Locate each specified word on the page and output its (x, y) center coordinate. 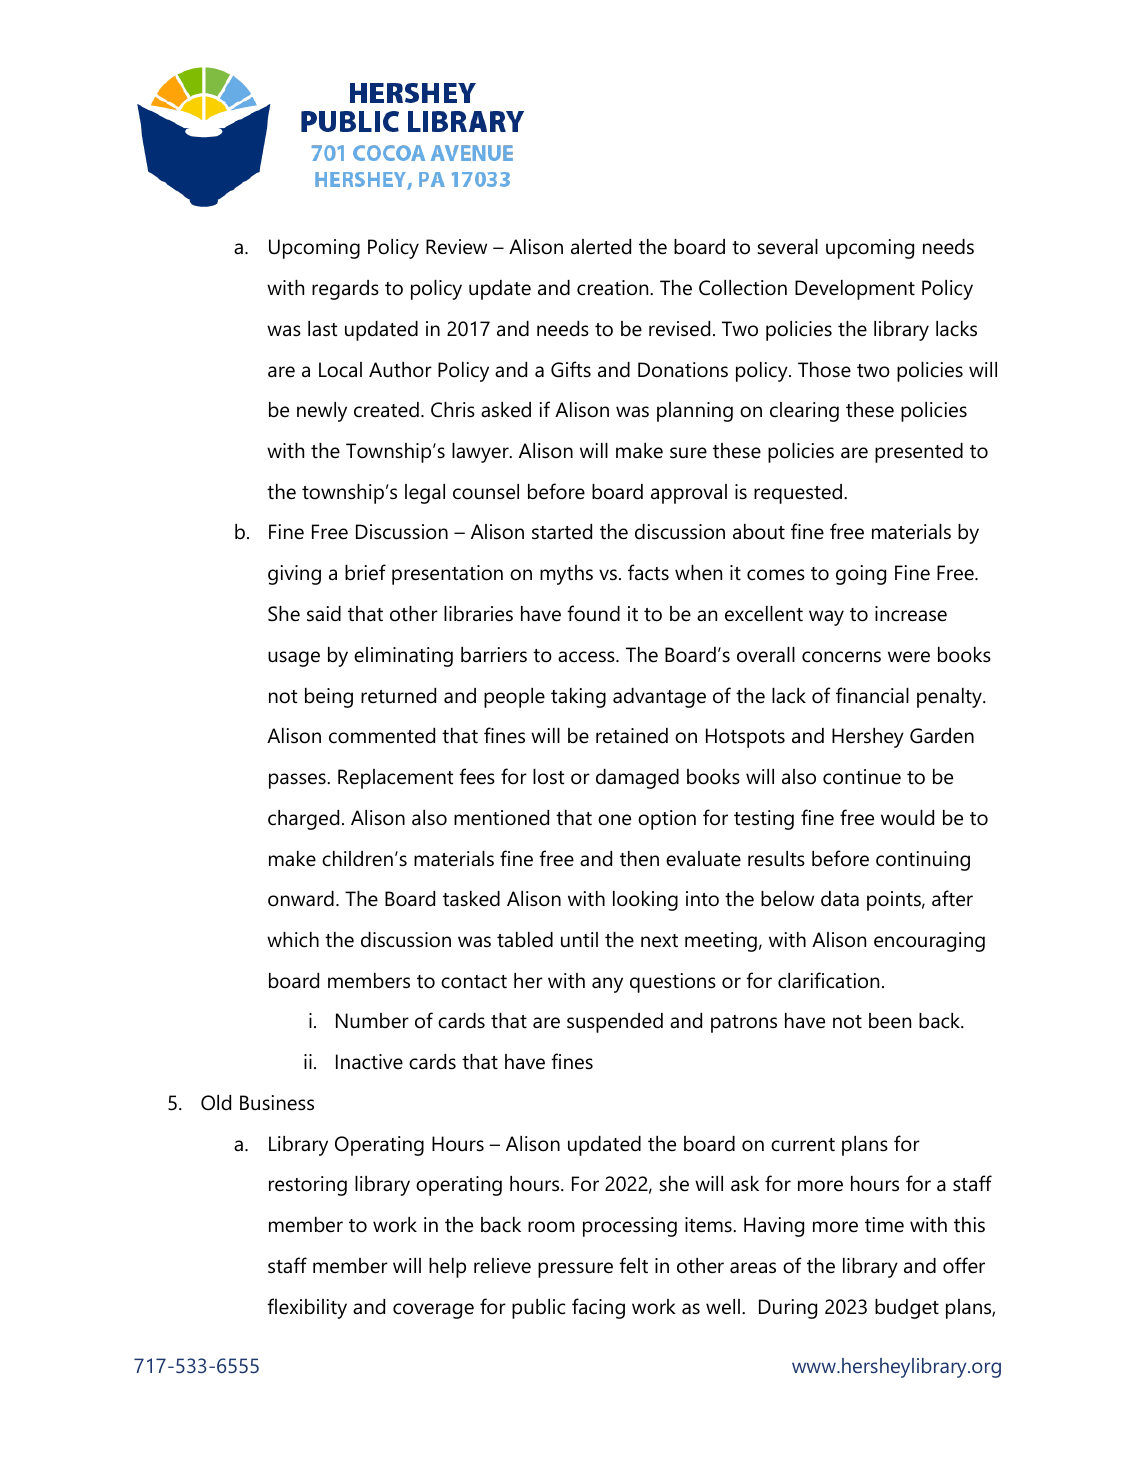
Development (855, 290)
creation (614, 288)
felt (633, 1265)
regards (345, 290)
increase (911, 614)
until (579, 940)
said (324, 614)
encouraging (929, 942)
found (593, 613)
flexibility (307, 1308)
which (293, 940)
